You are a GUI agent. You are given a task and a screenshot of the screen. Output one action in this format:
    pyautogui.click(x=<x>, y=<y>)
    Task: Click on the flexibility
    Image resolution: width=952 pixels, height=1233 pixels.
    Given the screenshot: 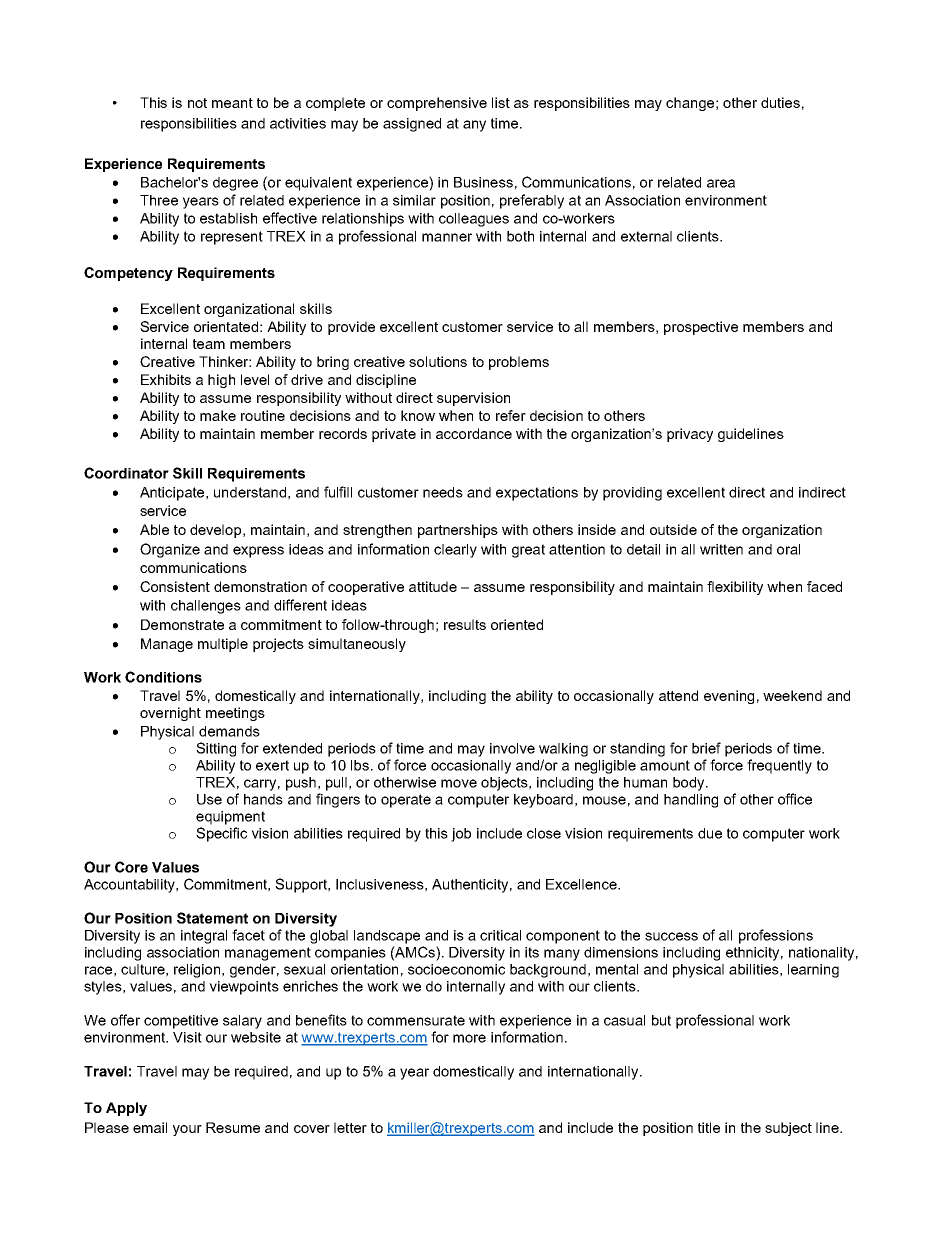 What is the action you would take?
    pyautogui.click(x=735, y=588)
